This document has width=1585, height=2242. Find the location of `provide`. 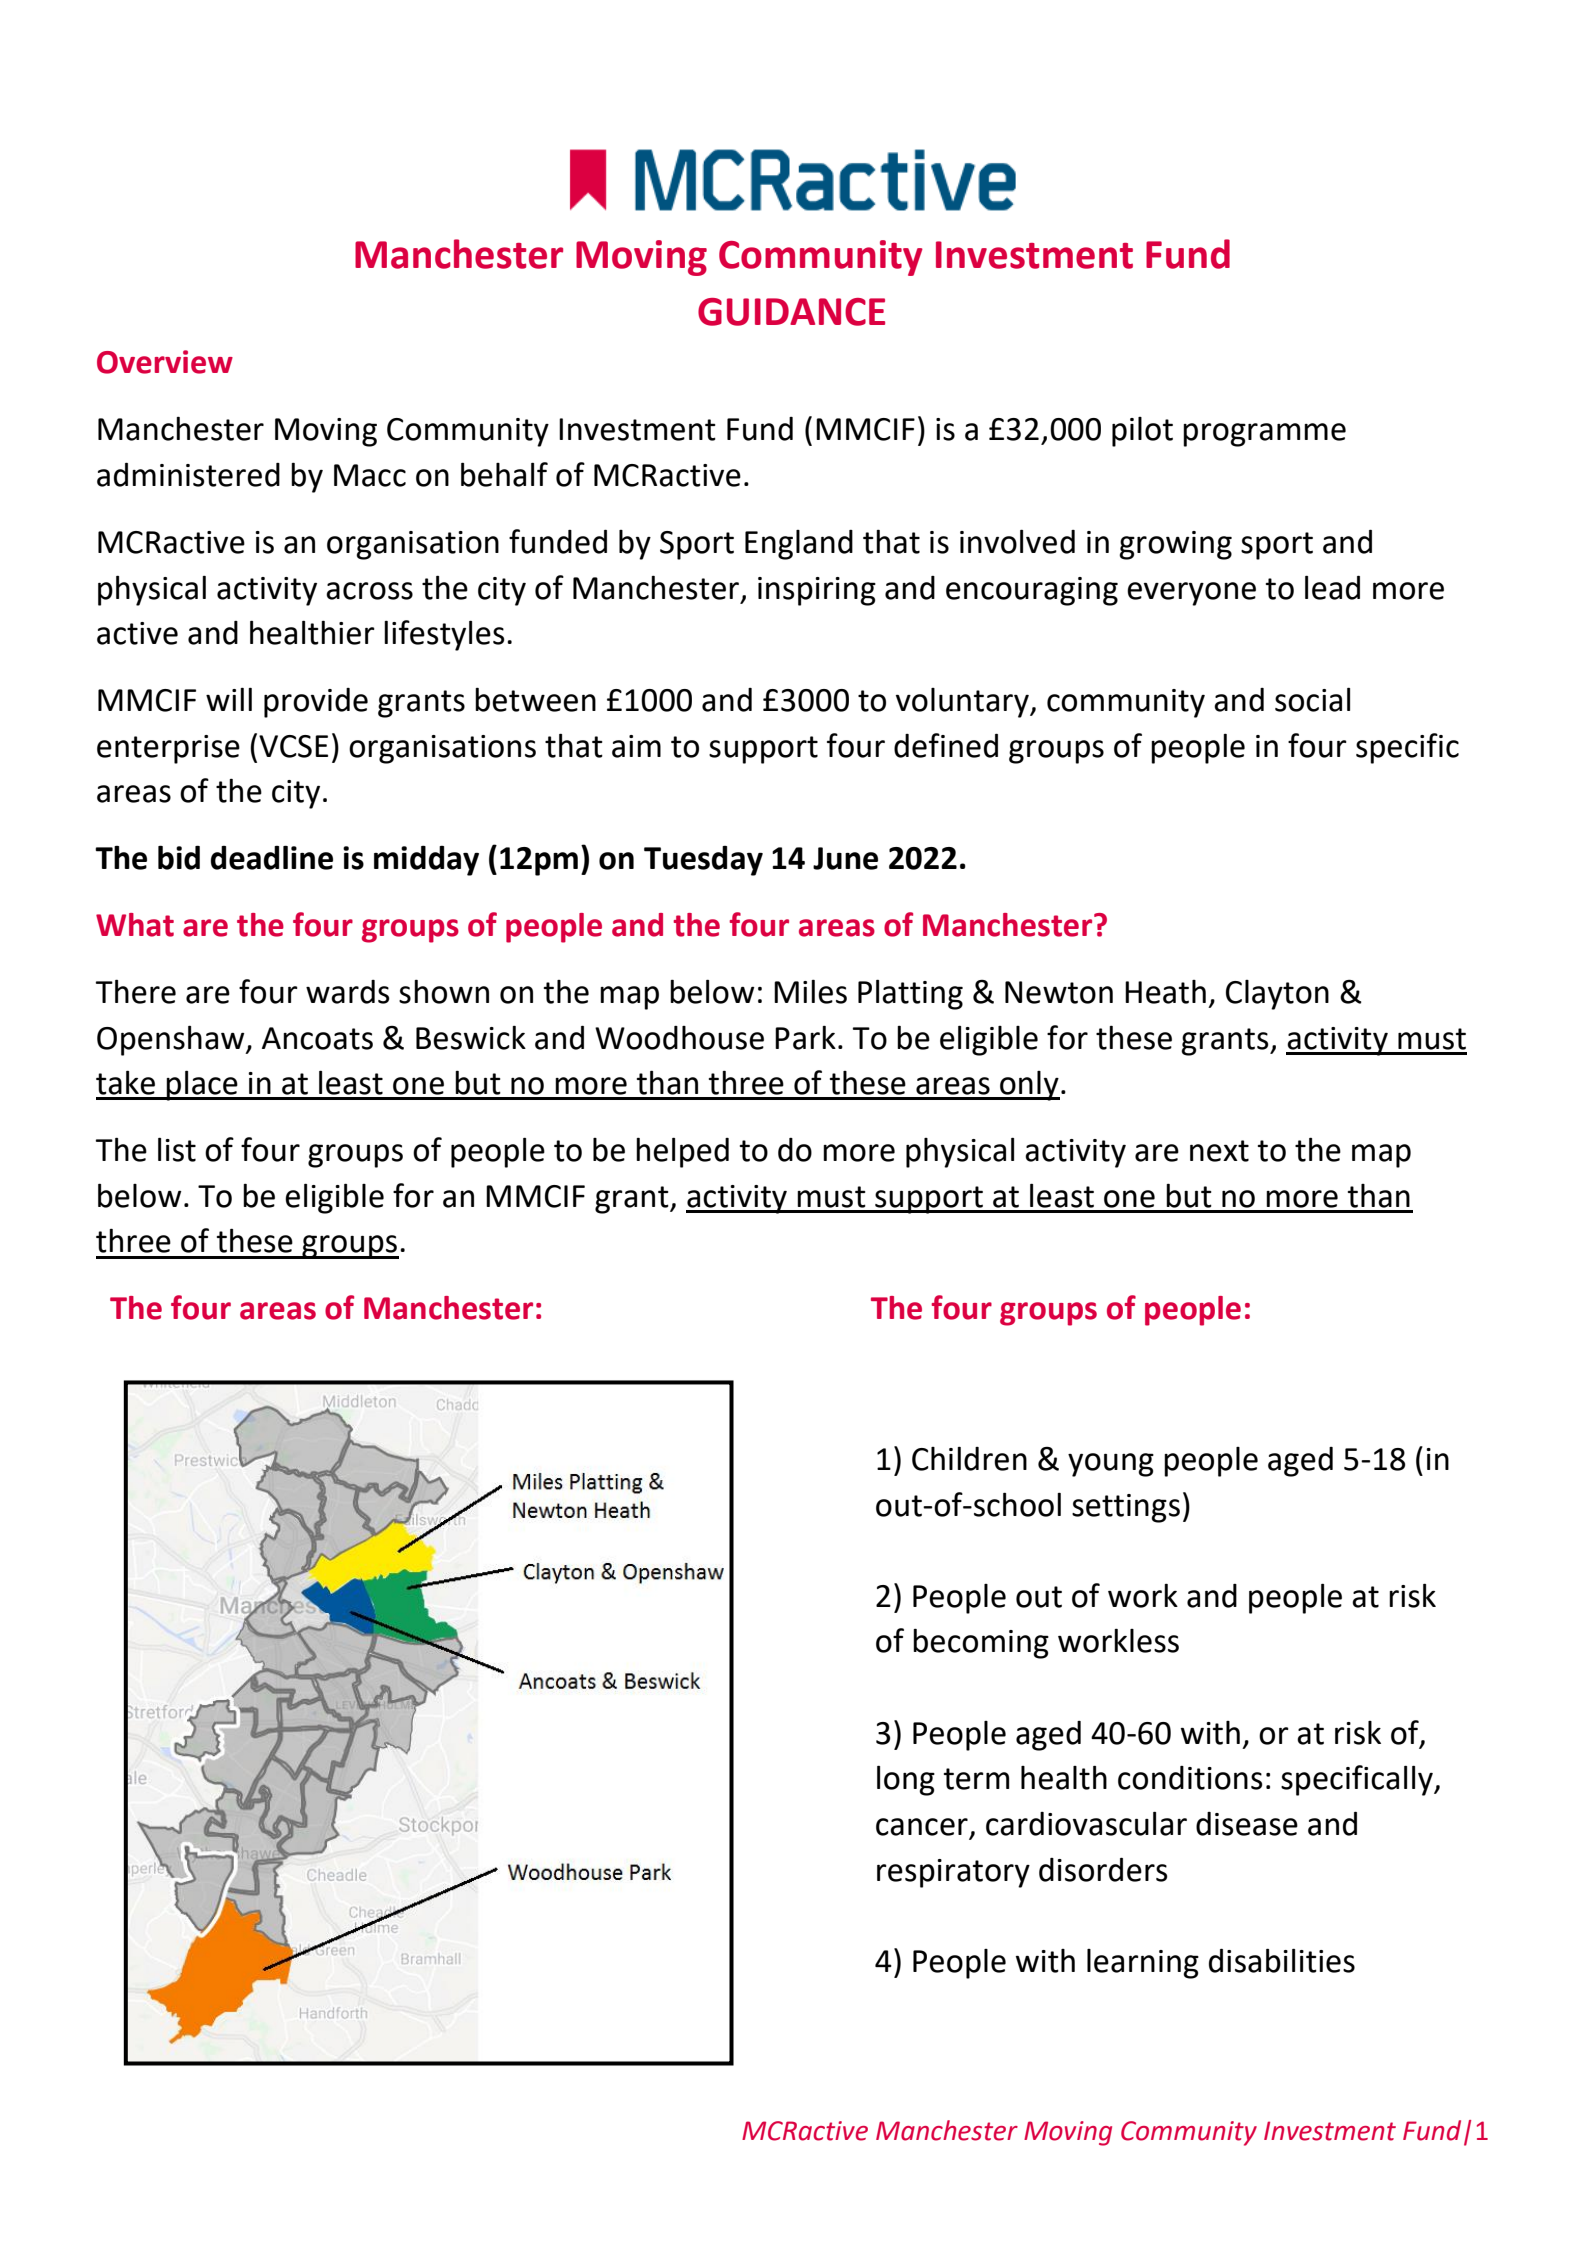

provide is located at coordinates (316, 703).
